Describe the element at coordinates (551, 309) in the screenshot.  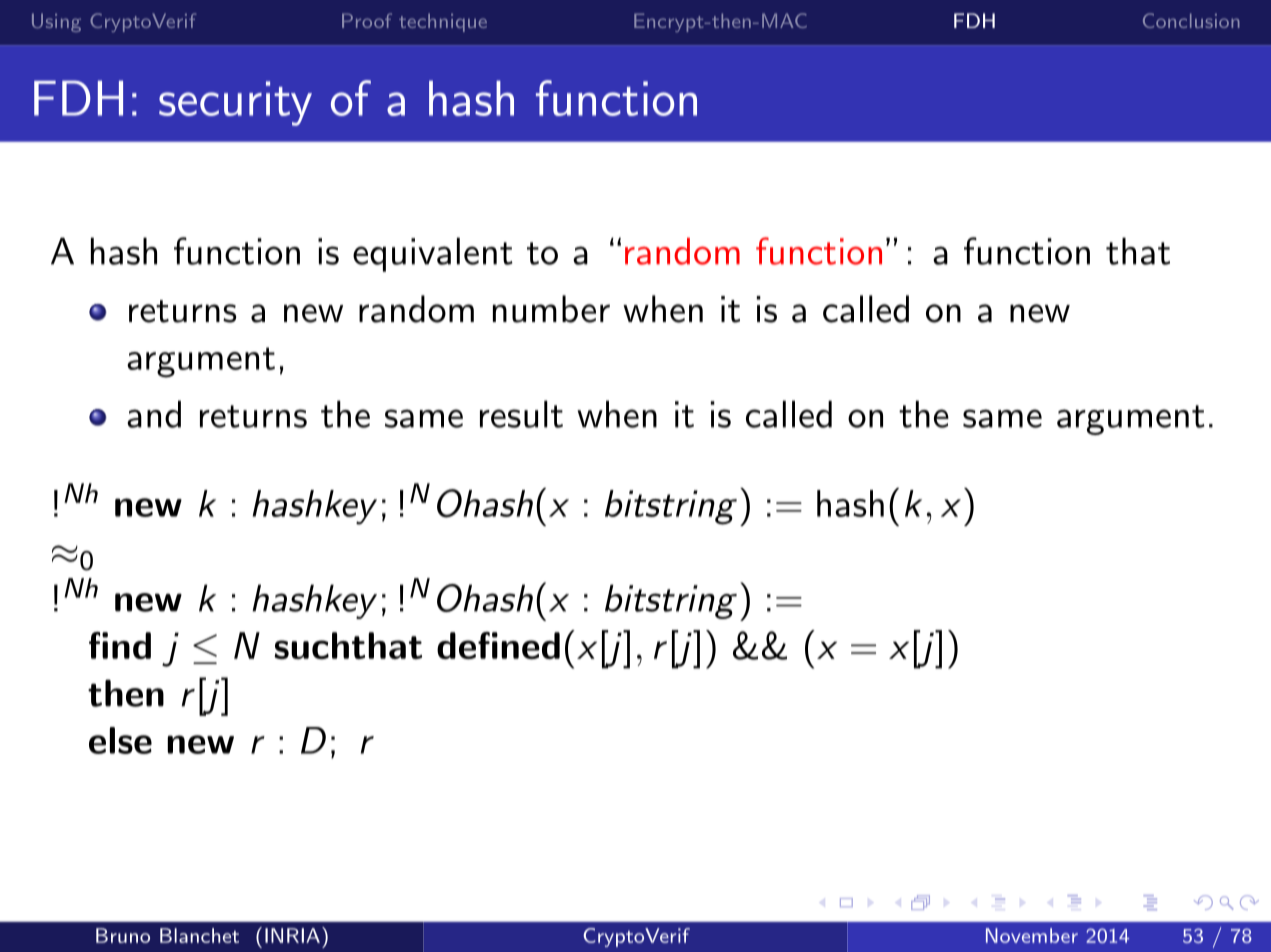
I see `number` at that location.
